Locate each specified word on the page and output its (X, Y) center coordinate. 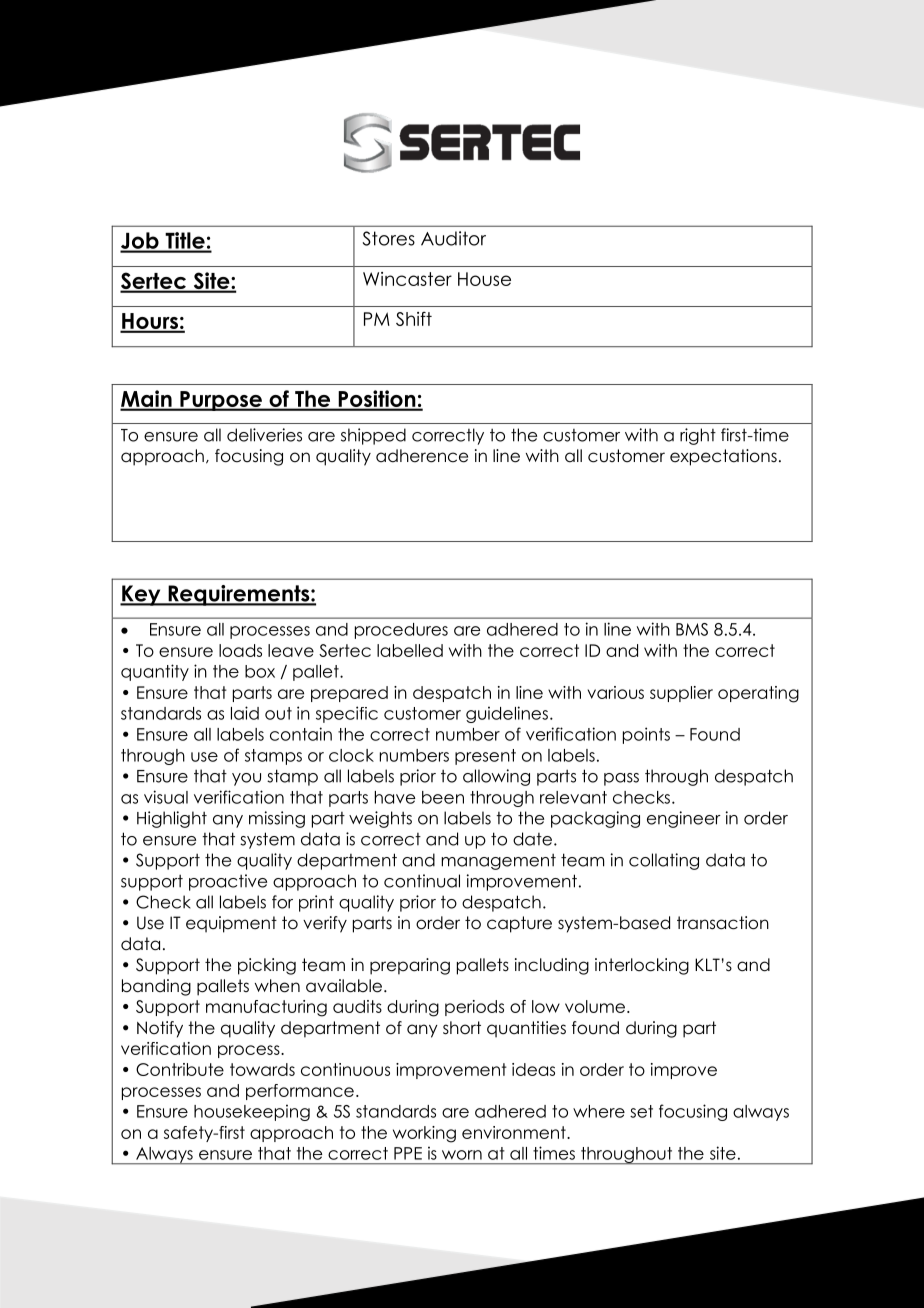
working (424, 1134)
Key (141, 595)
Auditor (453, 238)
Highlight (172, 819)
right (698, 436)
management (498, 862)
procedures (401, 631)
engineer (684, 819)
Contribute (180, 1069)
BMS (692, 629)
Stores (389, 238)
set (641, 1111)
